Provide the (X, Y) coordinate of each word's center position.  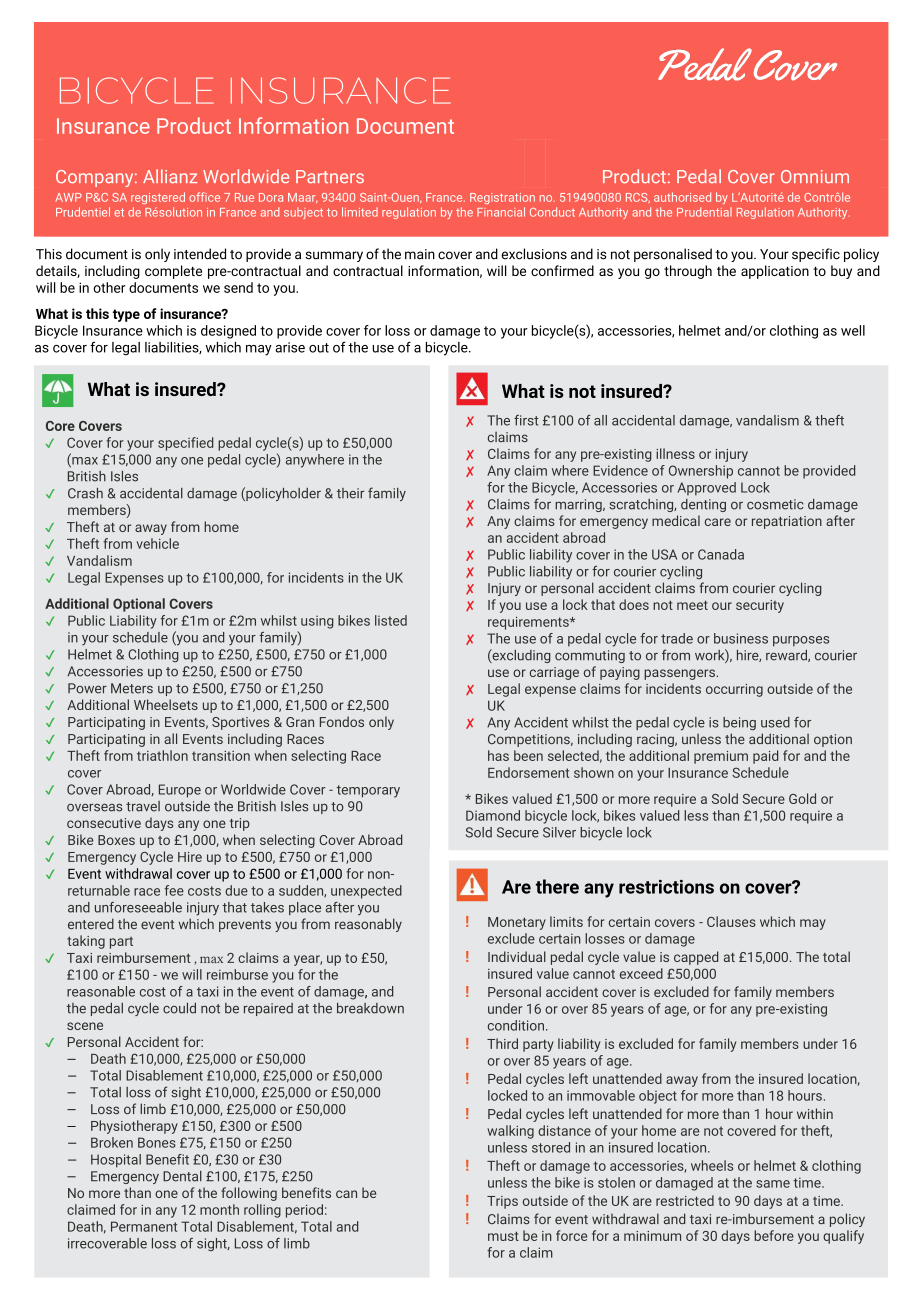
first (526, 420)
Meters (132, 688)
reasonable (101, 991)
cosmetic (775, 504)
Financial (501, 212)
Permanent (144, 1226)
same (773, 1184)
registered (158, 198)
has (498, 755)
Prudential (704, 212)
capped (696, 958)
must (503, 1236)
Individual (517, 956)
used (775, 722)
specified (185, 444)
